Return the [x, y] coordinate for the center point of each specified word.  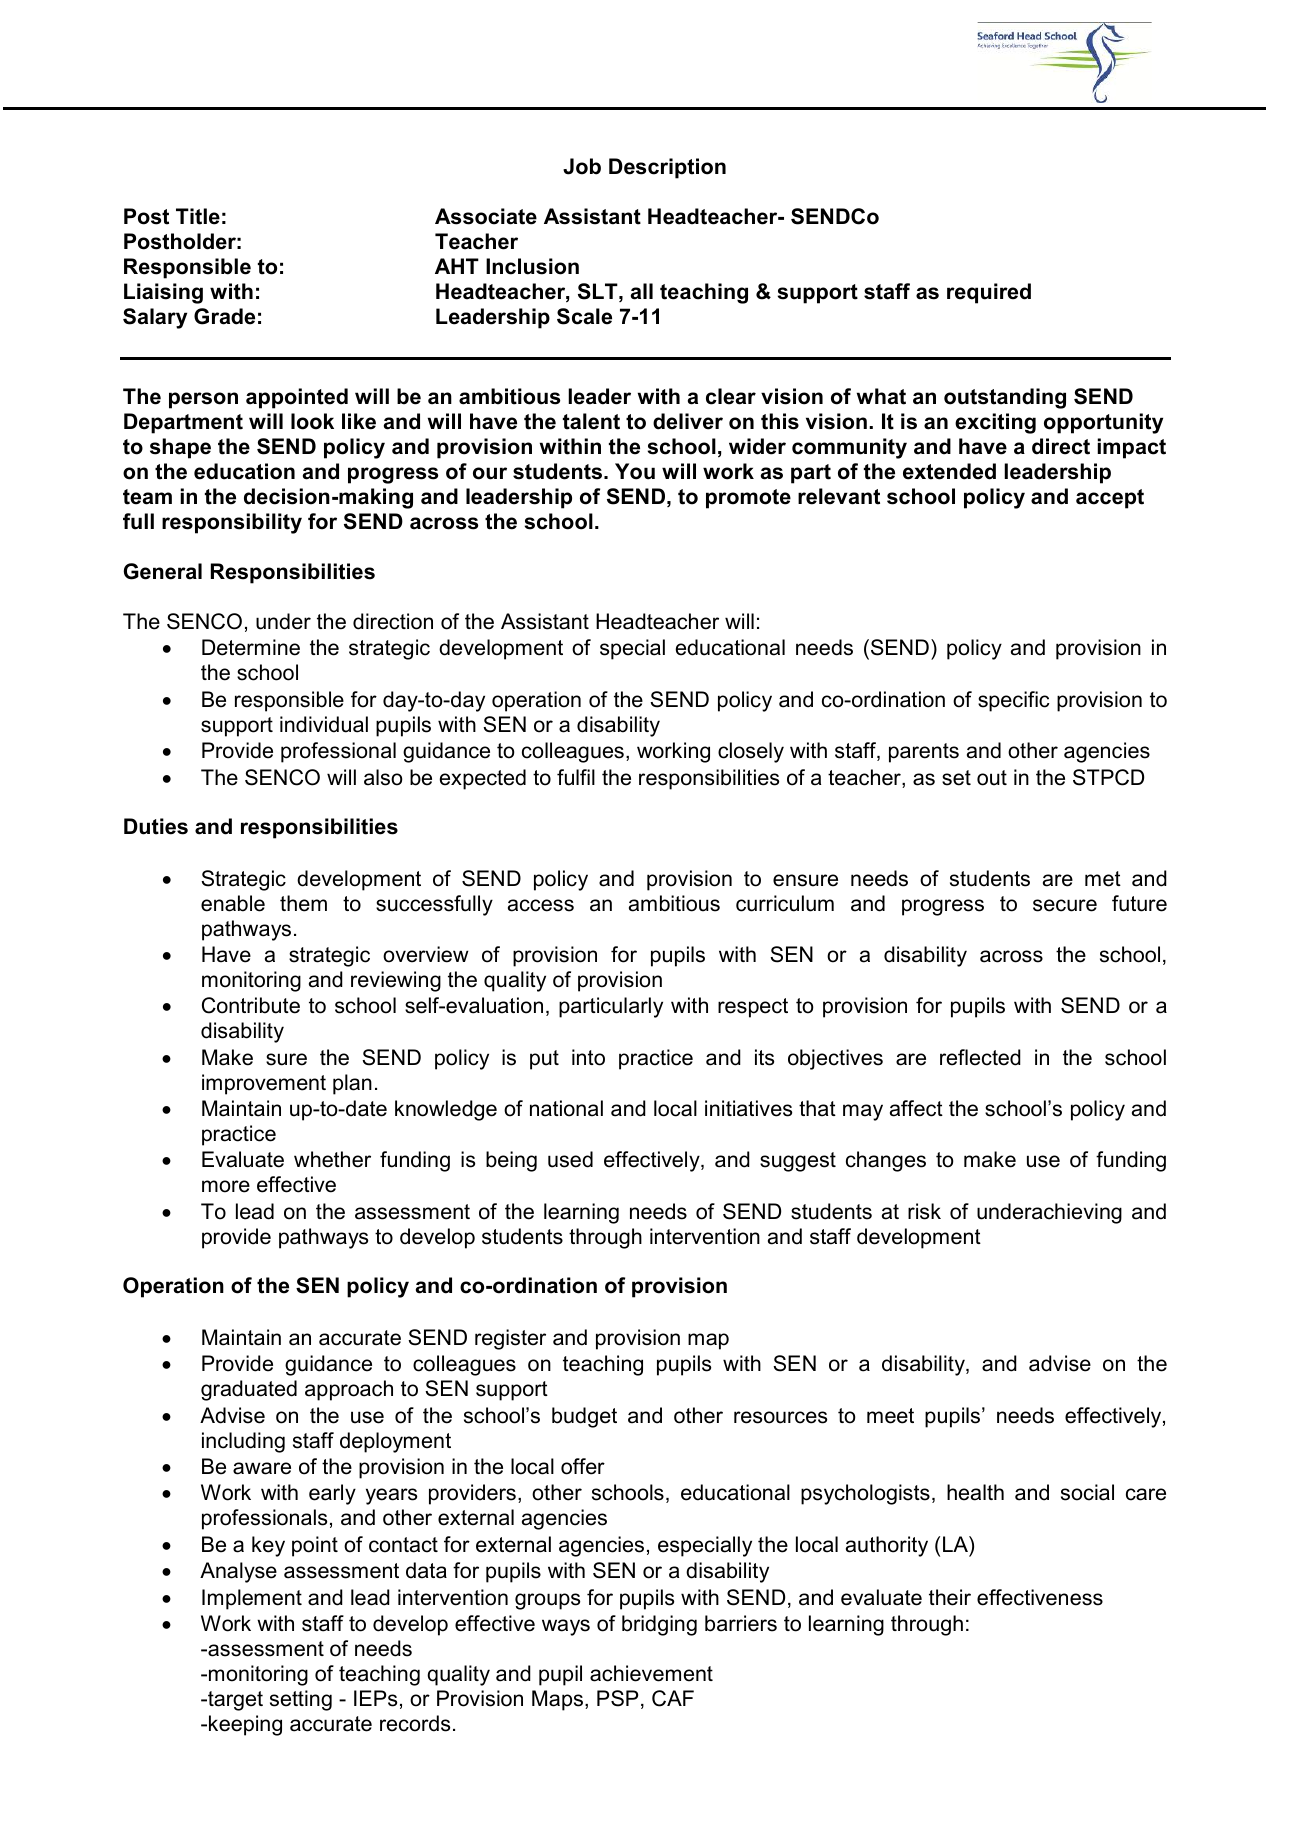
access [541, 905]
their [950, 1597]
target [234, 1701]
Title [198, 216]
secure [1065, 905]
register [510, 1339]
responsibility [232, 523]
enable [233, 903]
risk [924, 1211]
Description [667, 168]
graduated [249, 1390]
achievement [651, 1673]
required [989, 293]
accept [1110, 499]
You [635, 471]
